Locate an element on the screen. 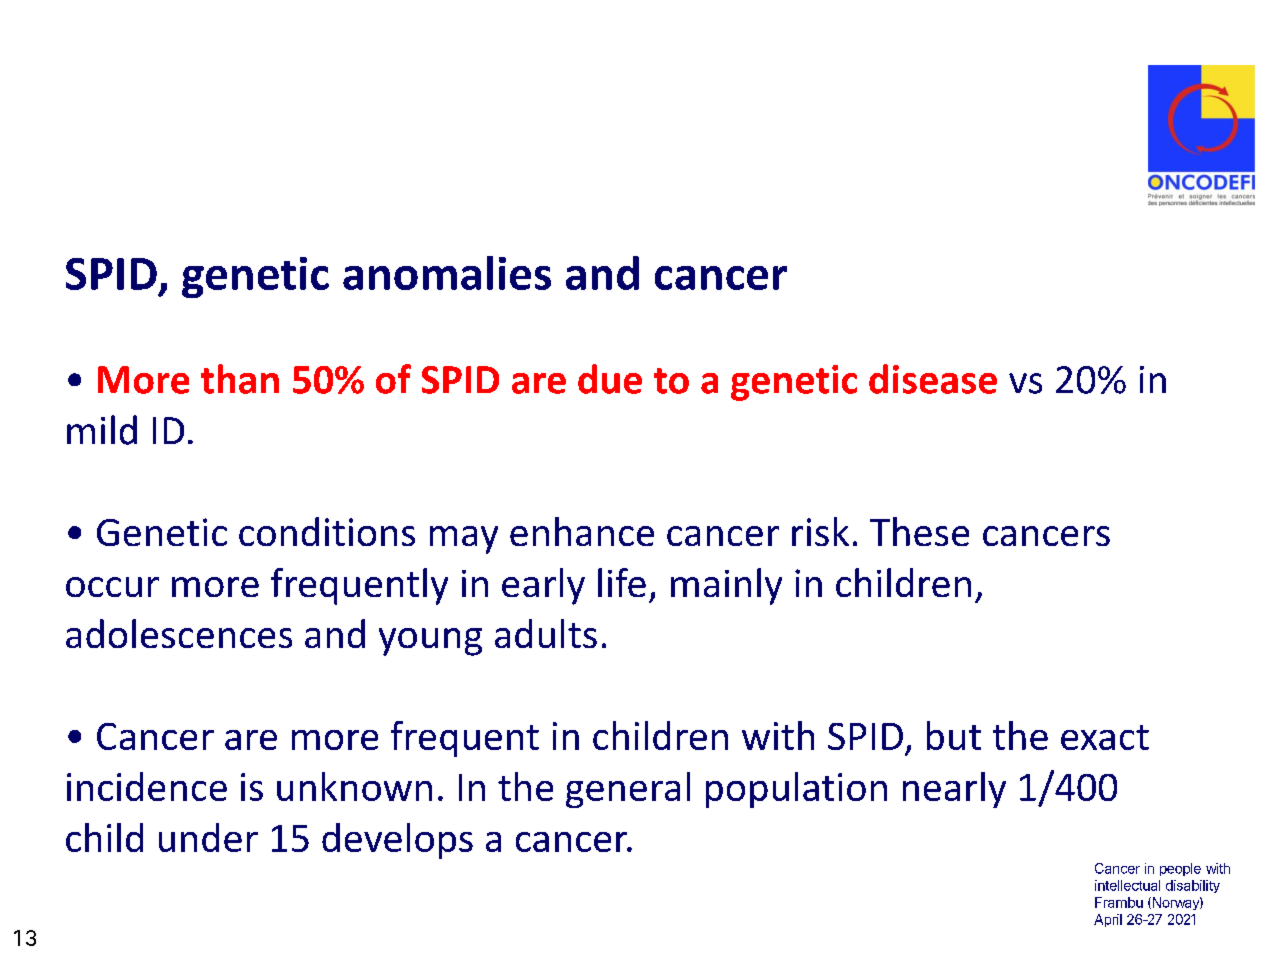 The image size is (1273, 955). These is located at coordinates (919, 531).
